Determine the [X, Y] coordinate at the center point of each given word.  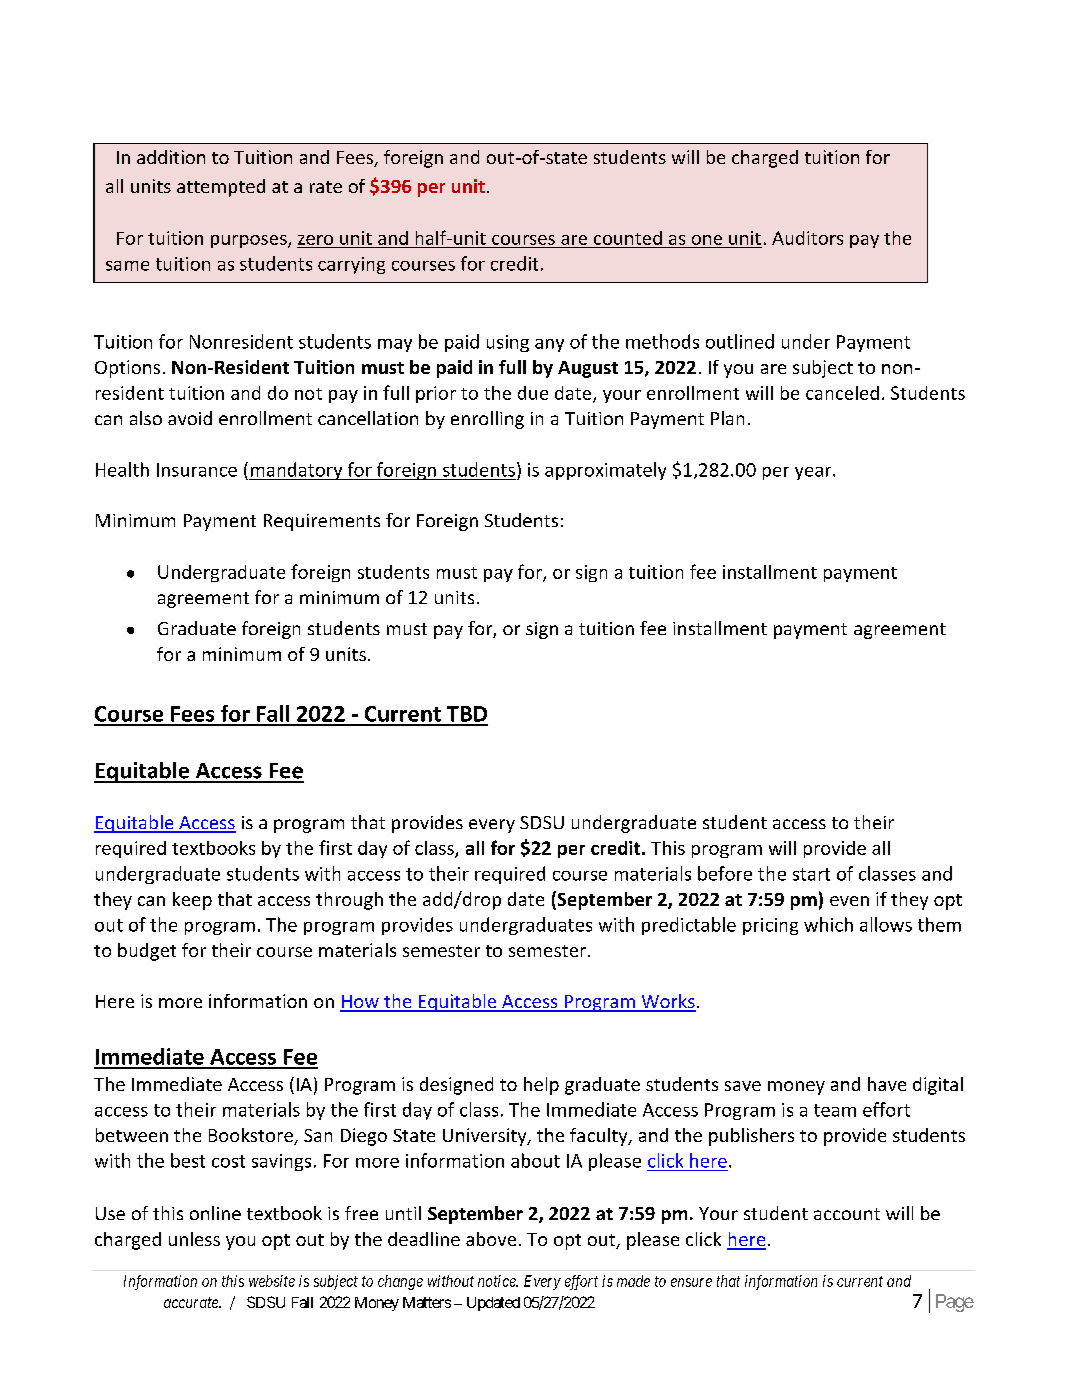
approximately [605, 471]
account [847, 1214]
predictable [689, 926]
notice [498, 1281]
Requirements [322, 522]
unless [194, 1239]
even [849, 901]
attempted [221, 188]
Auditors [807, 238]
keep [192, 901]
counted [628, 238]
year [814, 473]
